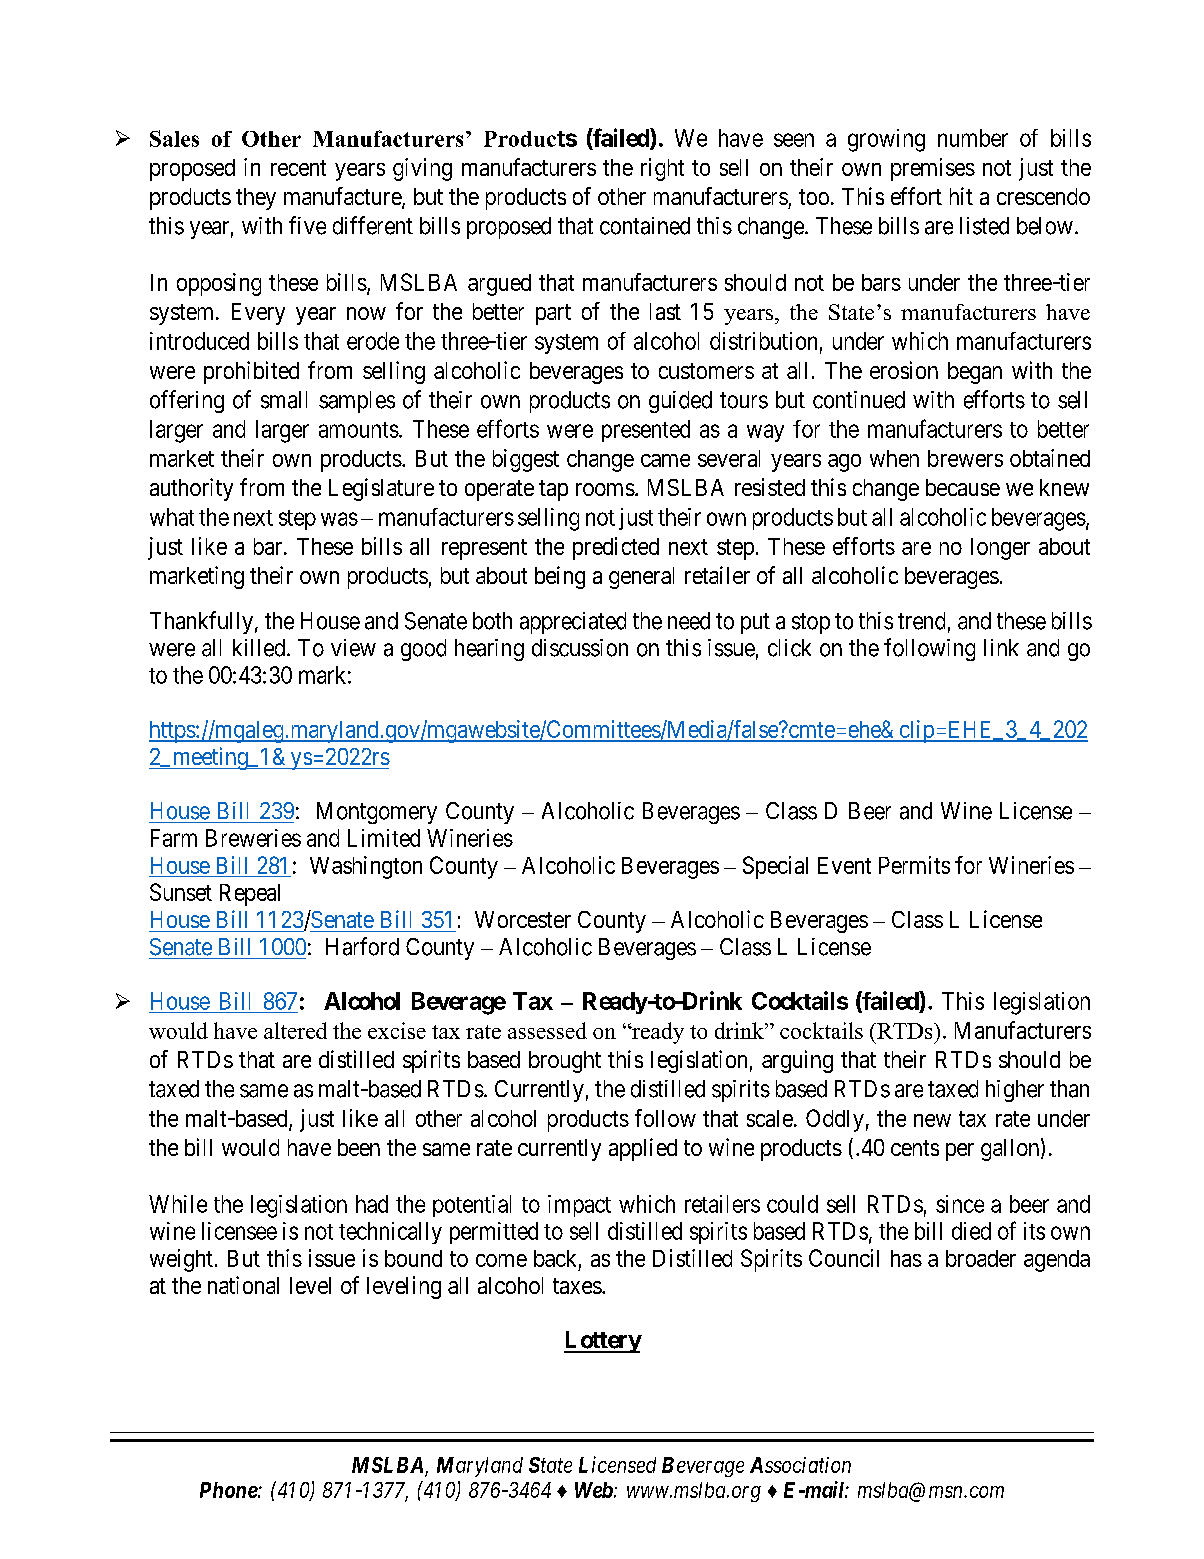 This screenshot has height=1559, width=1204. Describe the element at coordinates (298, 168) in the screenshot. I see `recent` at that location.
